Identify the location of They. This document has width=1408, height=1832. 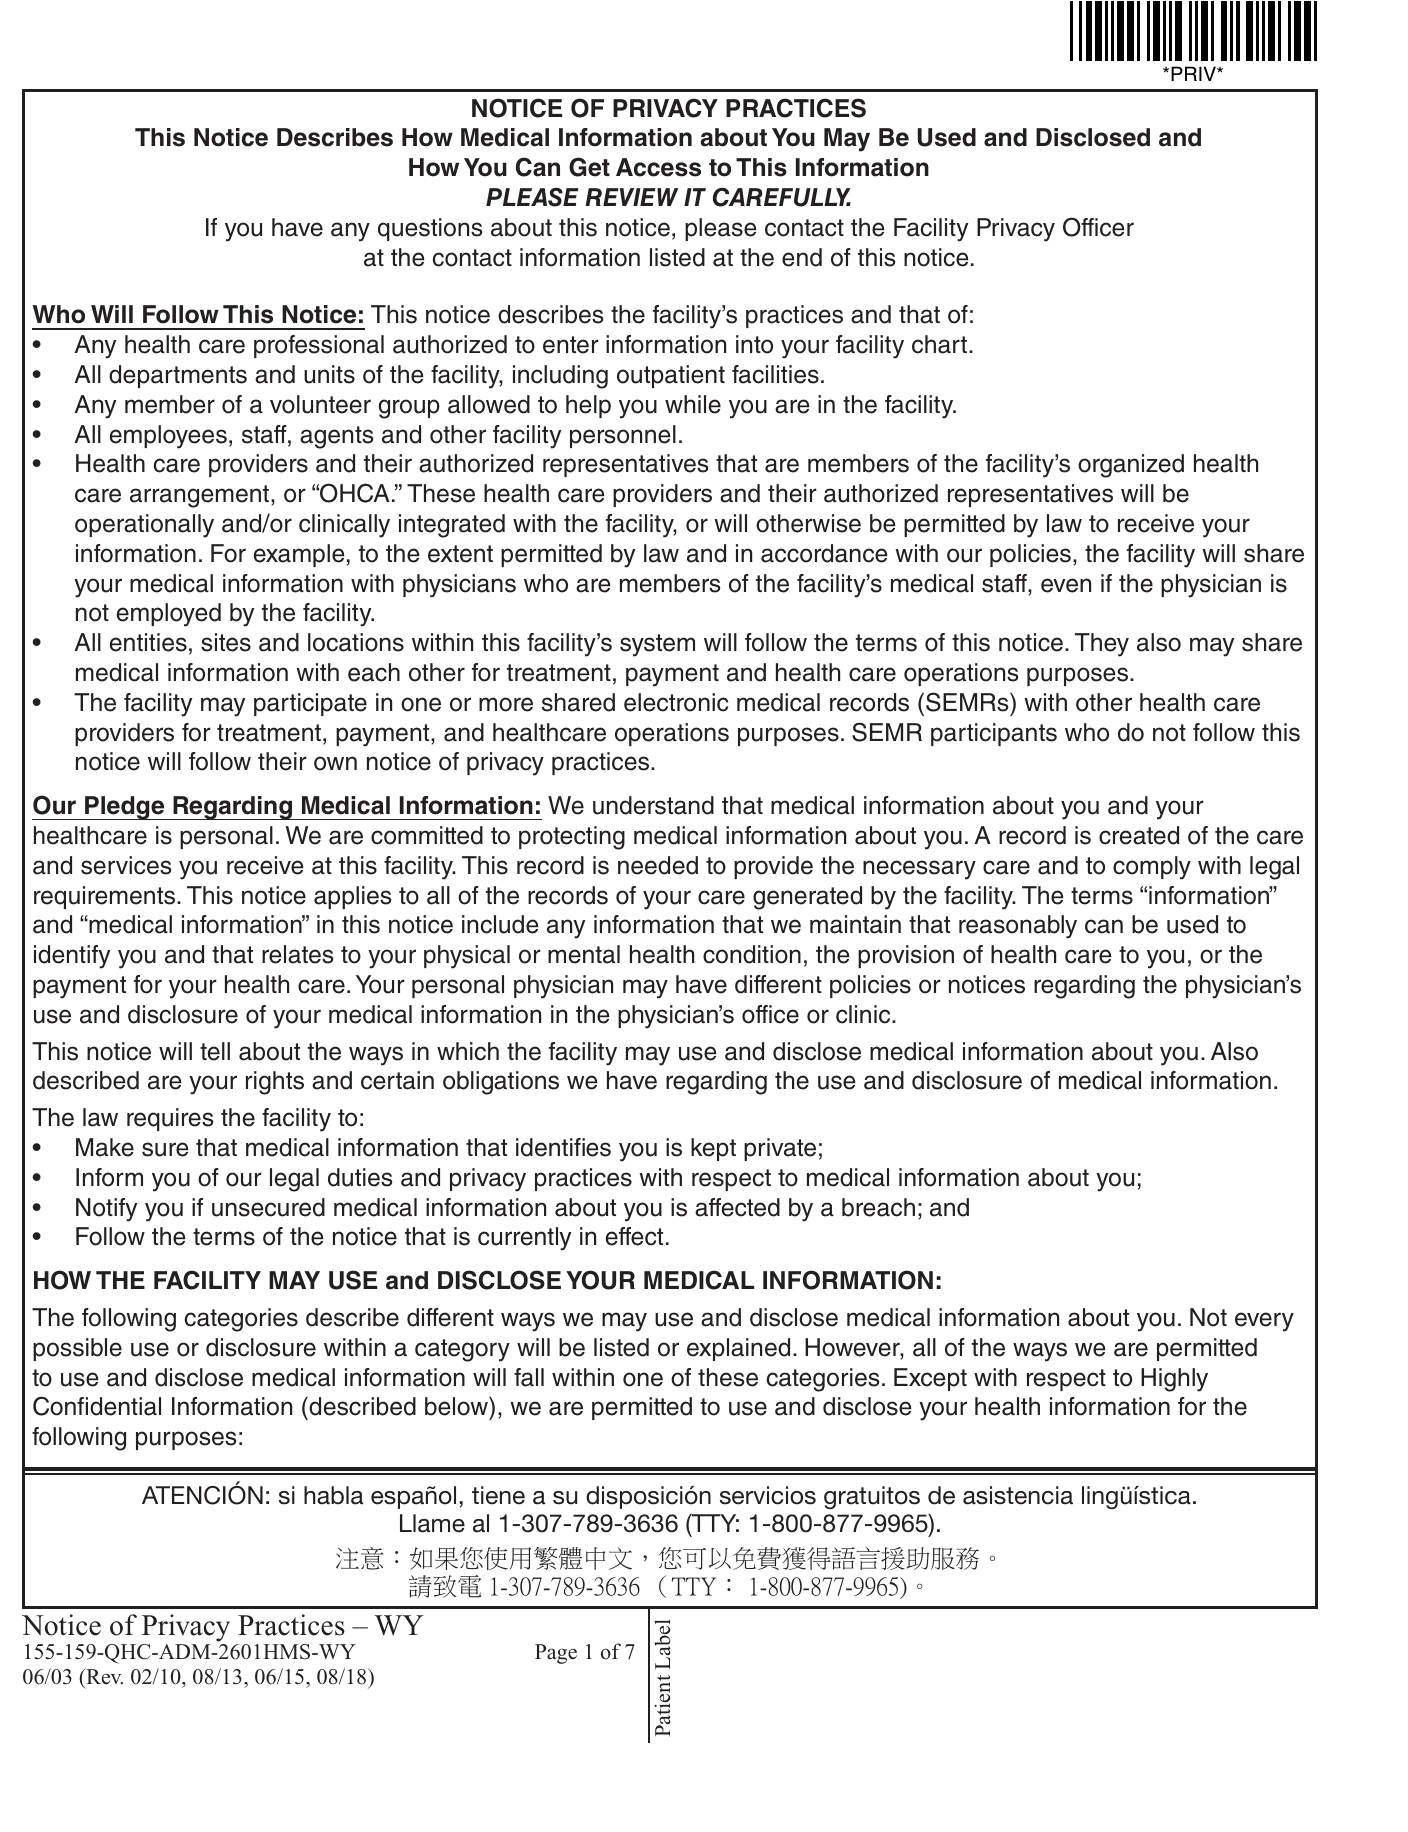
(1102, 645).
